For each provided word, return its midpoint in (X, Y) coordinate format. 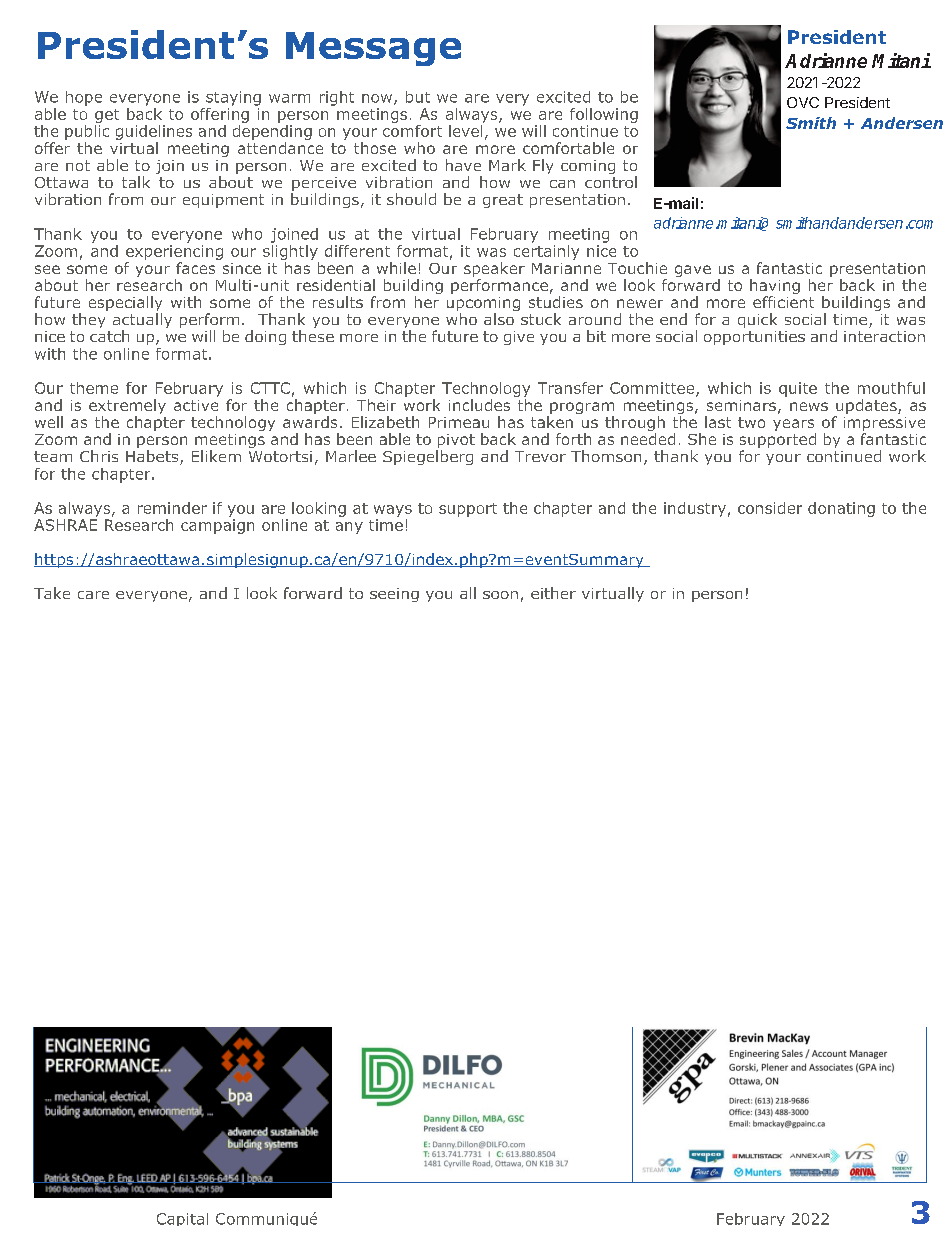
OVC (803, 102)
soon (500, 595)
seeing (394, 595)
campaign (217, 526)
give (519, 338)
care (93, 595)
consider (770, 508)
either (553, 593)
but (418, 97)
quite (798, 389)
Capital (182, 1219)
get (107, 116)
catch (109, 336)
